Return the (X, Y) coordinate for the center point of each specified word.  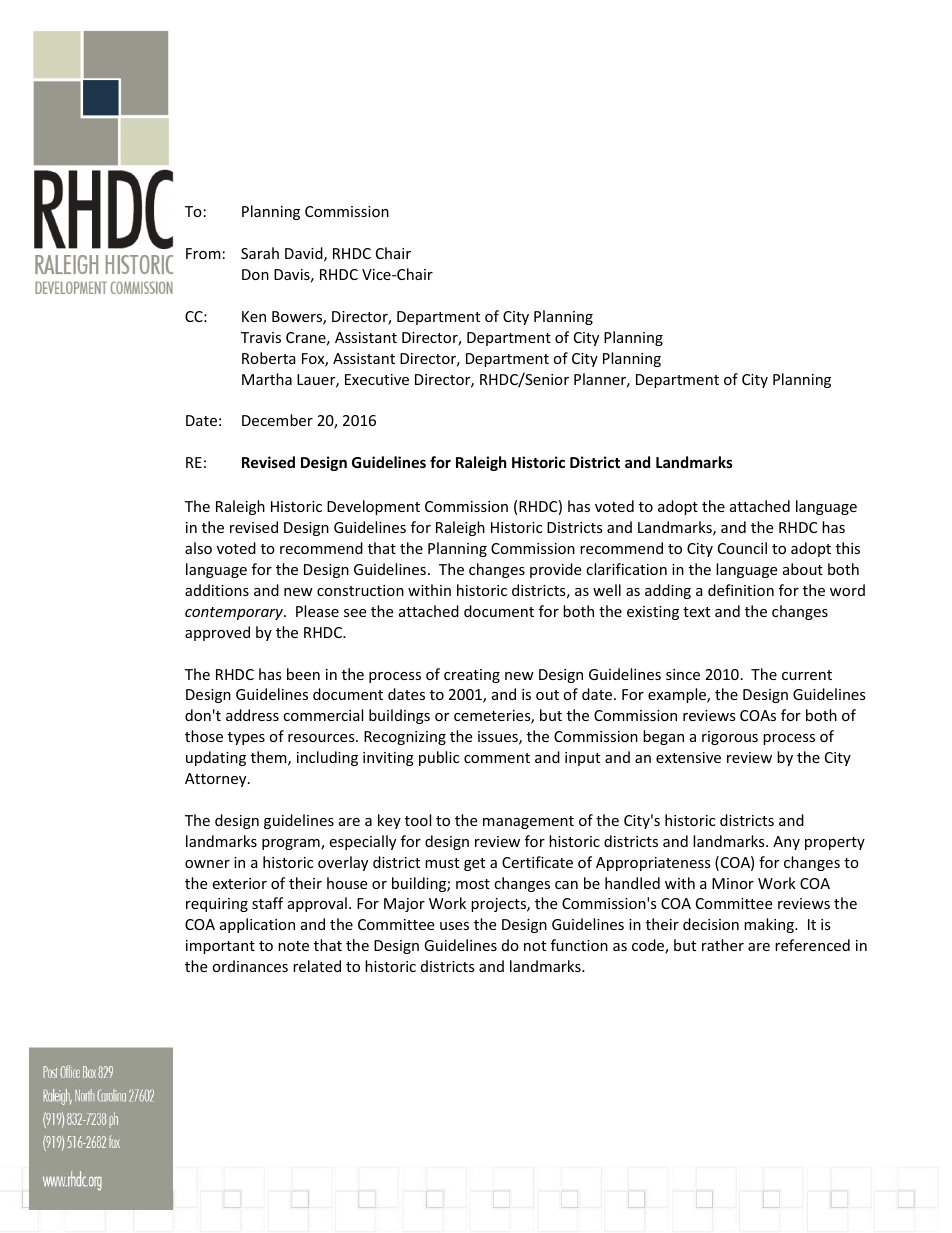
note (293, 946)
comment (497, 758)
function (579, 945)
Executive (377, 379)
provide (555, 570)
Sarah (260, 253)
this (848, 548)
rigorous (730, 738)
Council (742, 548)
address (252, 715)
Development (373, 507)
